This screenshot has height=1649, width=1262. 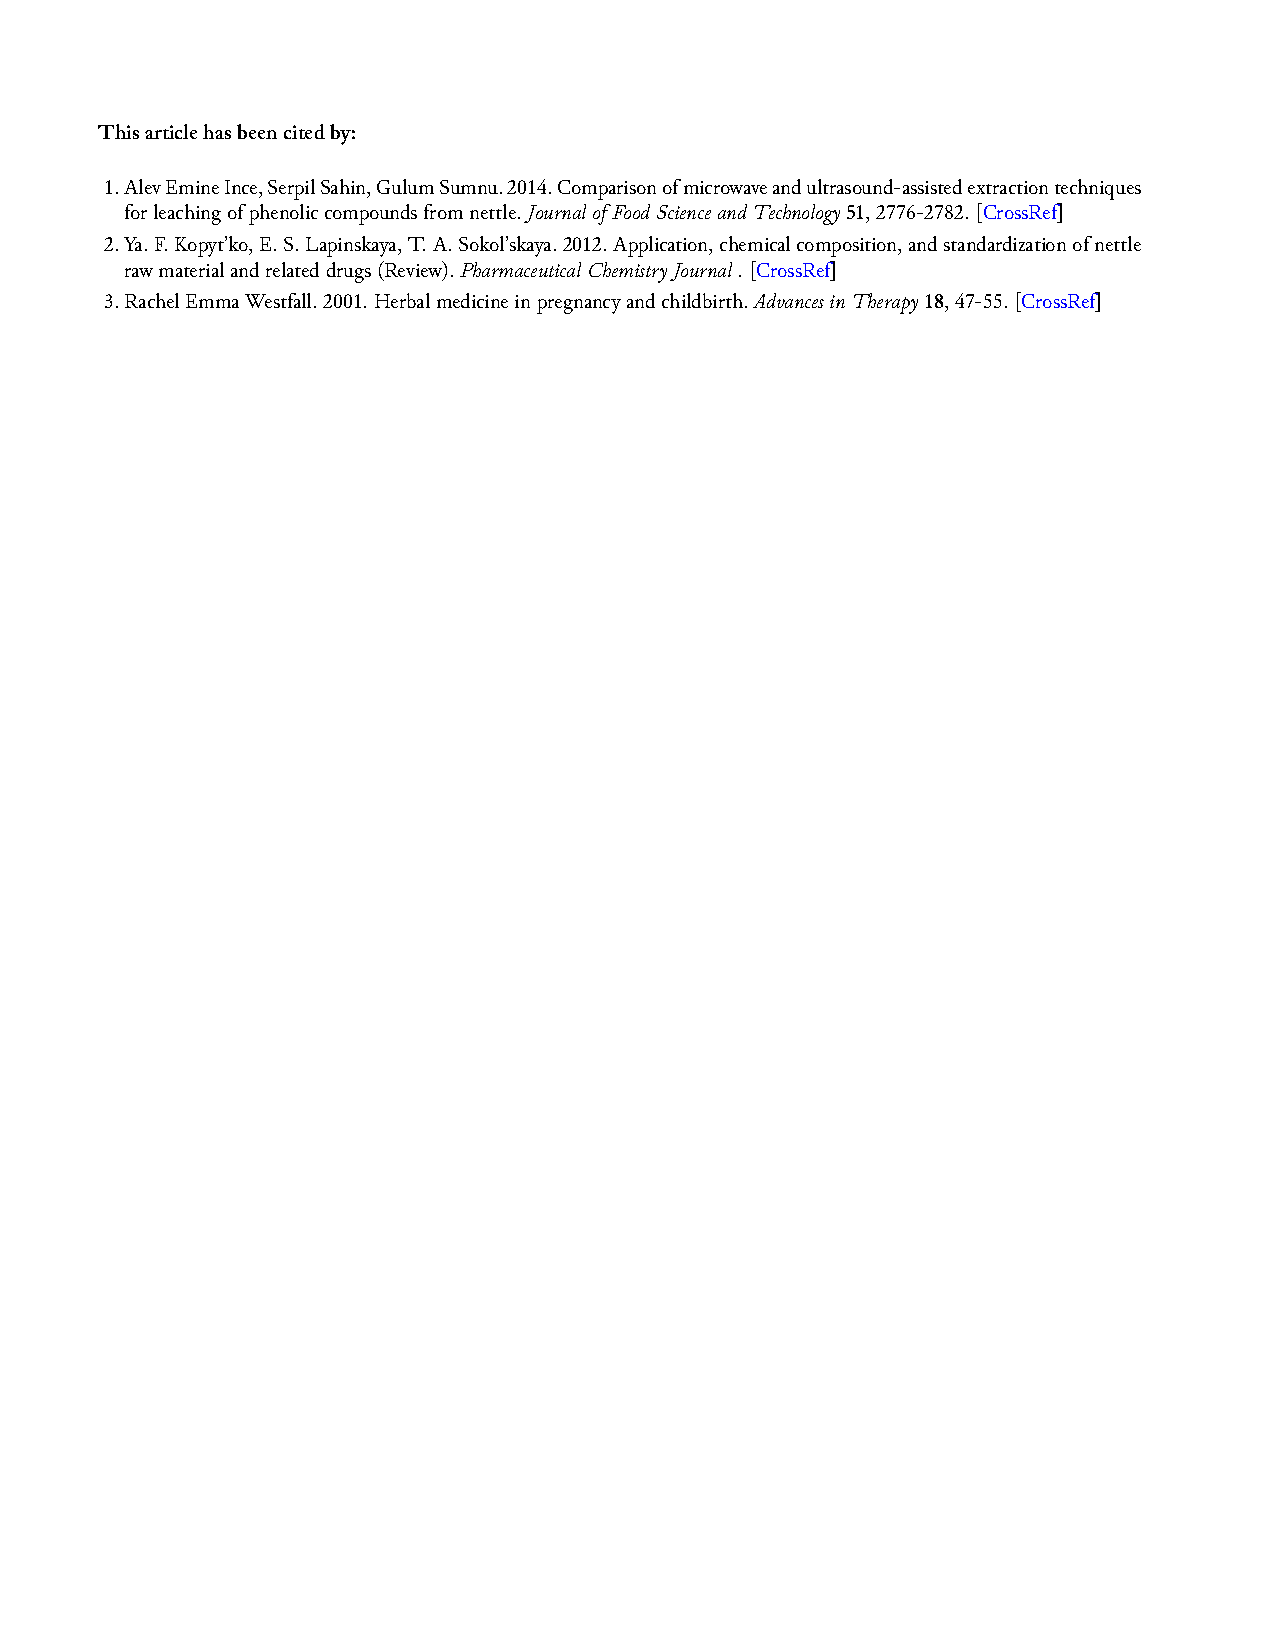 What do you see at coordinates (217, 131) in the screenshot?
I see `has` at bounding box center [217, 131].
